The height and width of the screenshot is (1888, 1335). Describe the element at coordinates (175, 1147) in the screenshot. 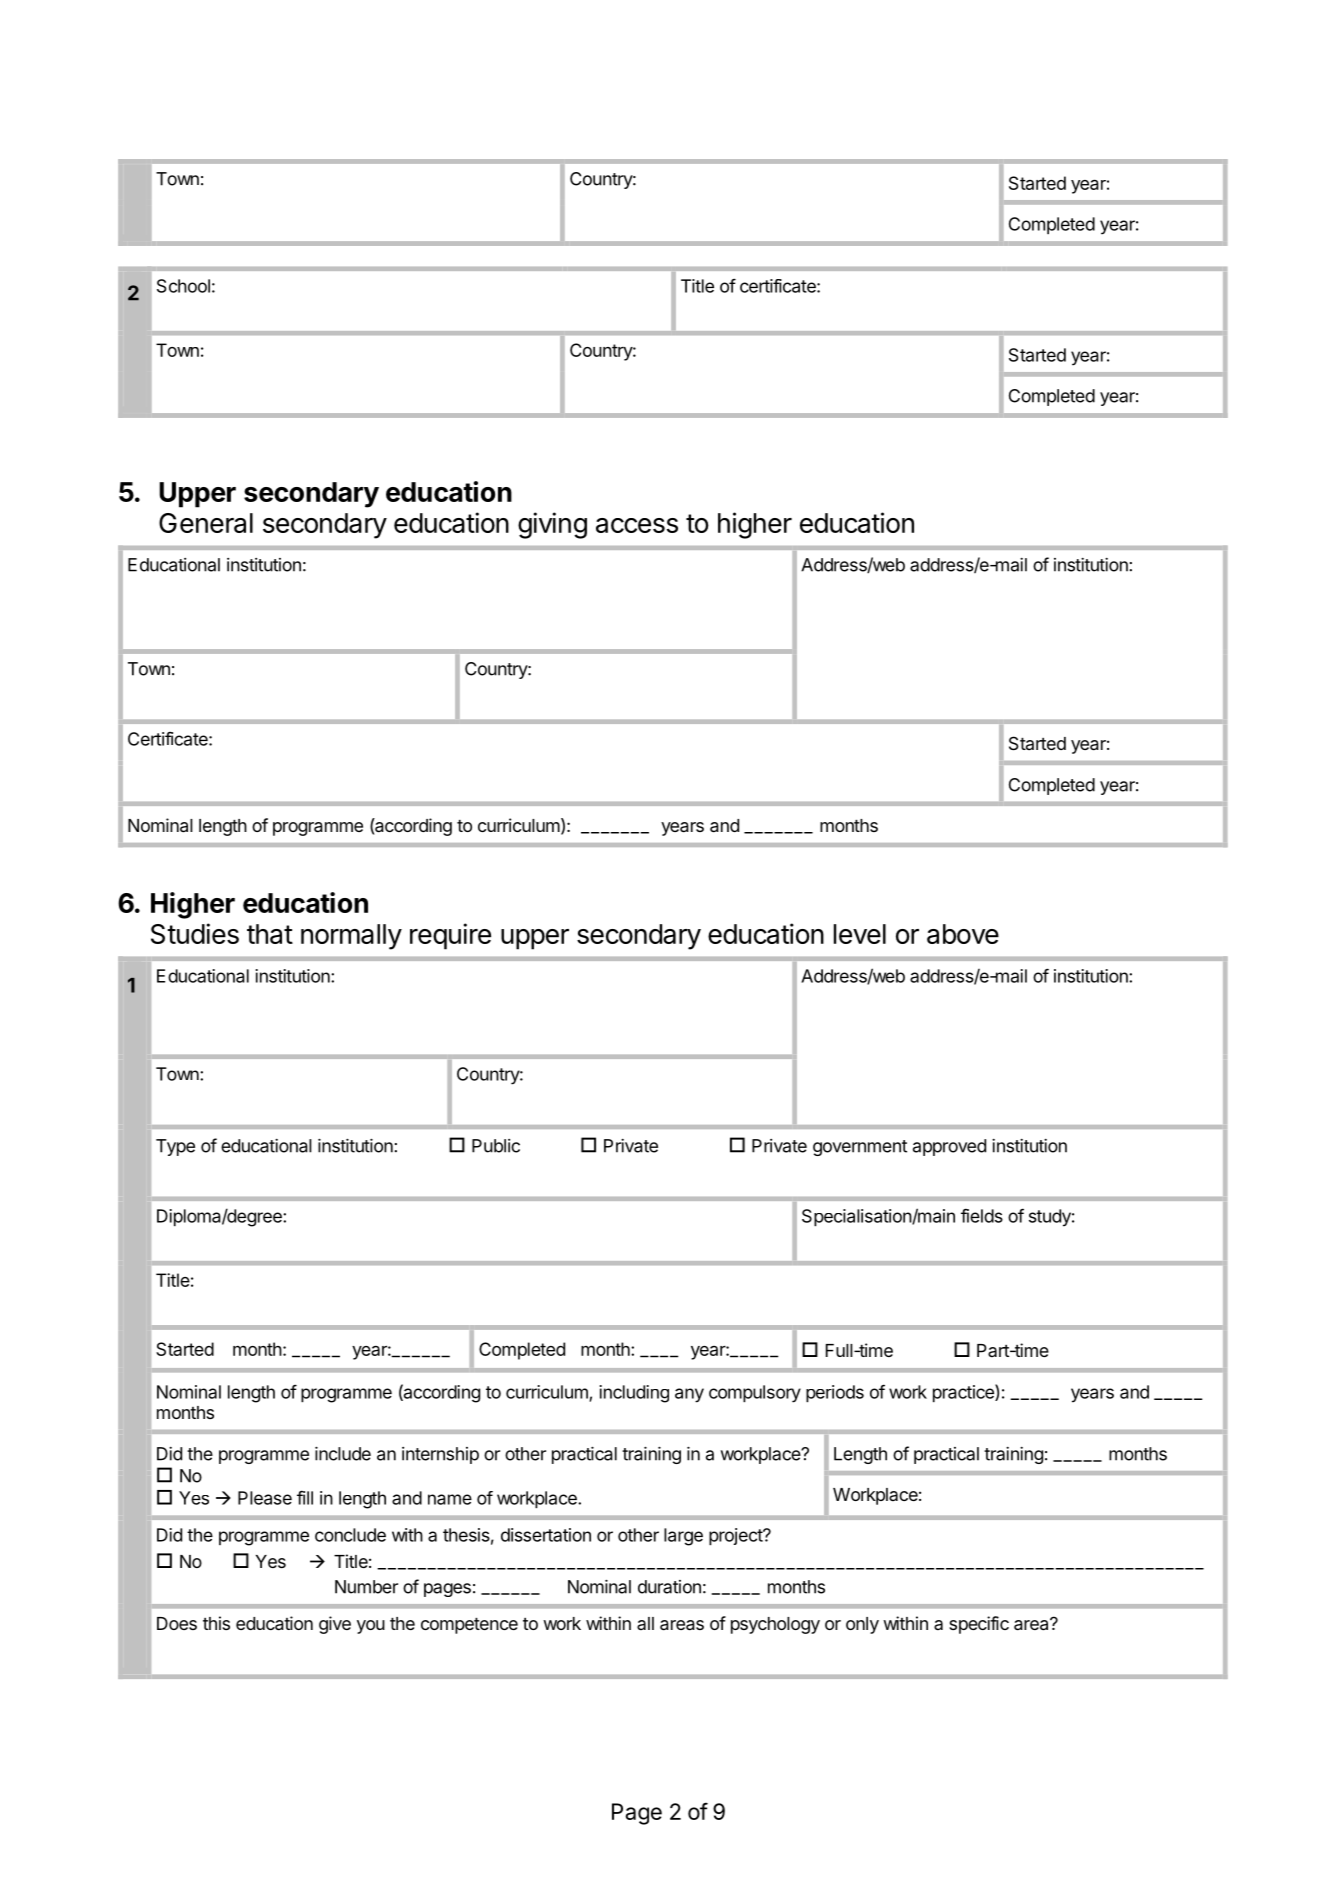

I see `Type` at that location.
